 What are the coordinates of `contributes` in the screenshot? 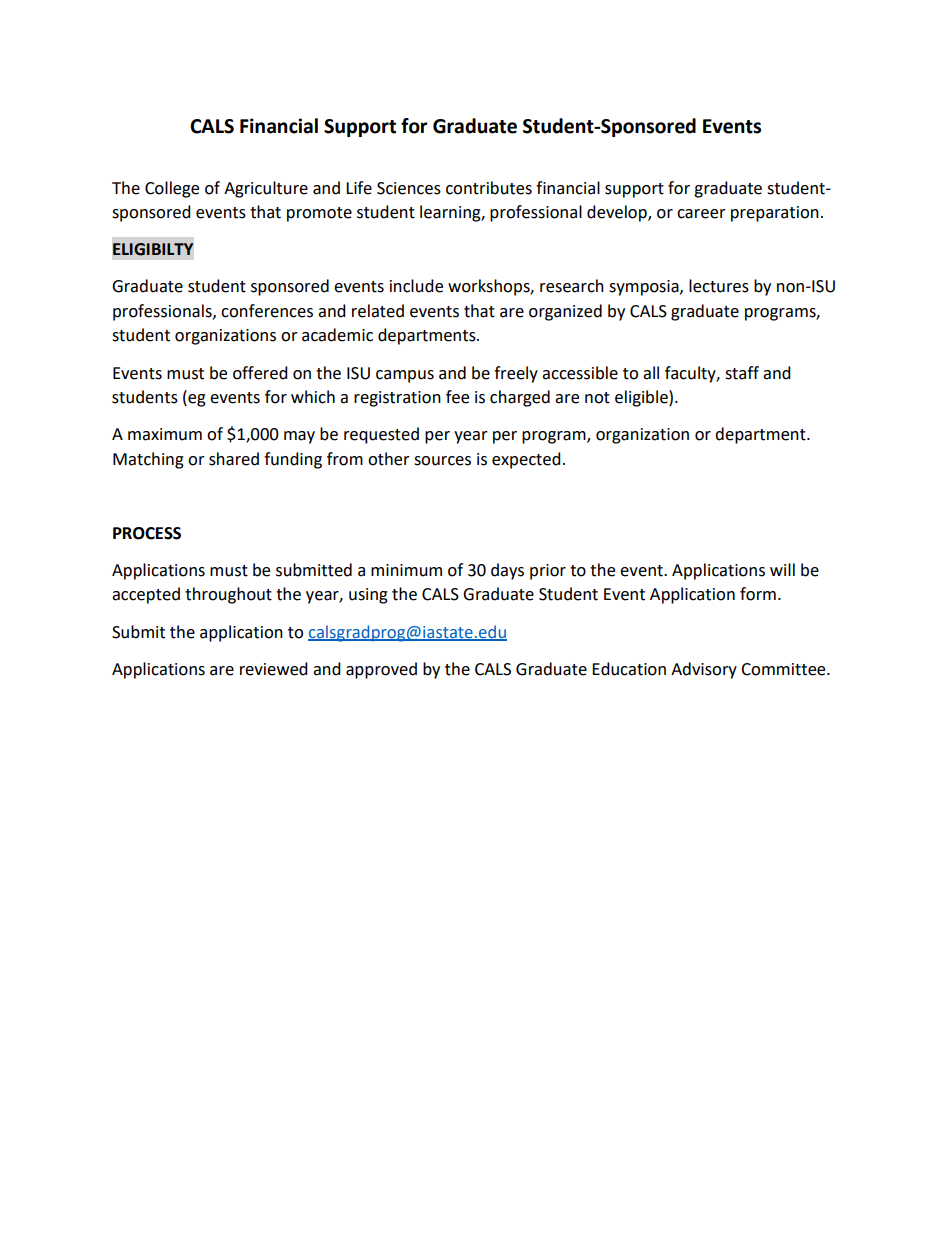 It's located at (489, 188).
